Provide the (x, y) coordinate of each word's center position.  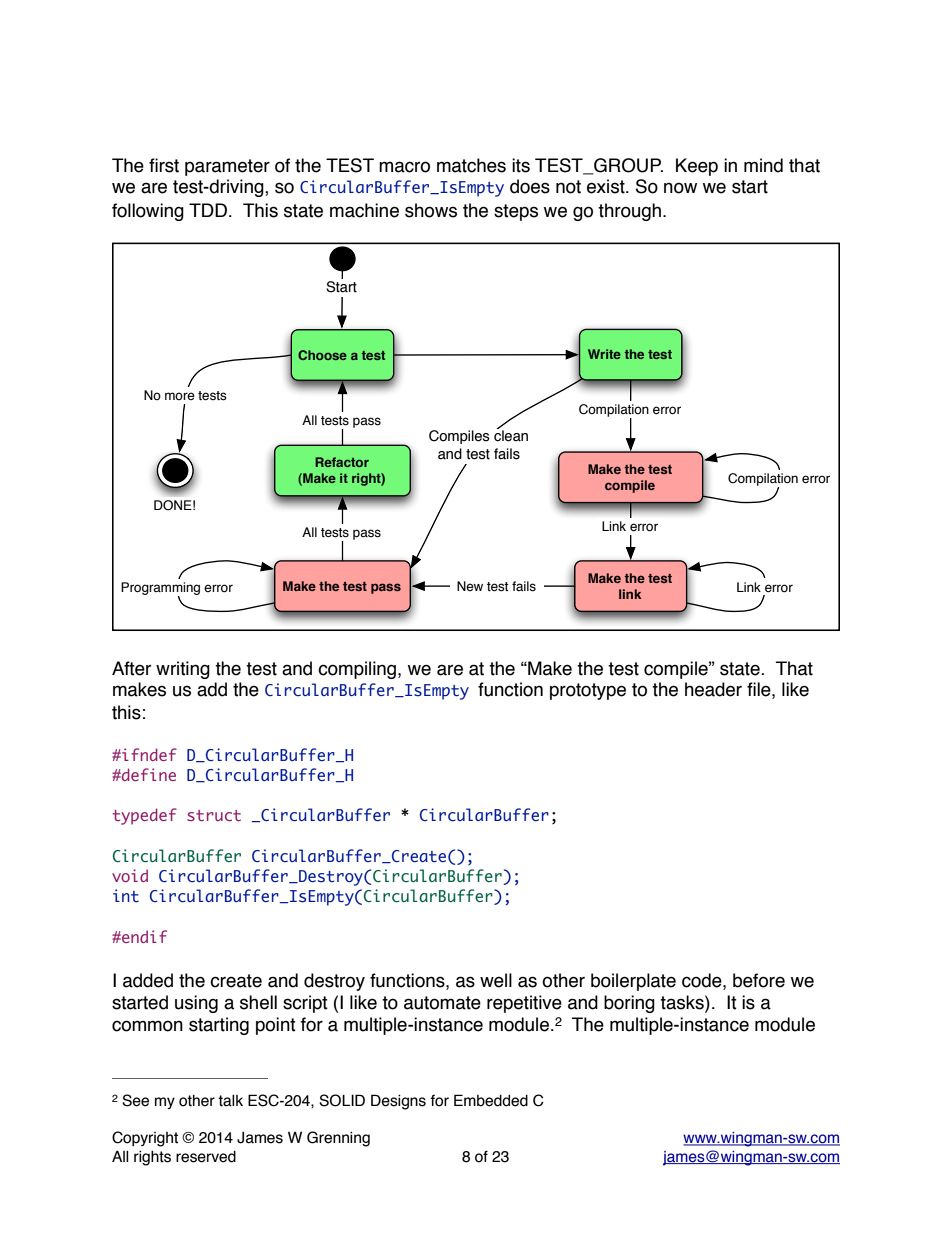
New (470, 586)
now (680, 188)
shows (431, 210)
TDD (208, 210)
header (713, 689)
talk (230, 1101)
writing (183, 670)
